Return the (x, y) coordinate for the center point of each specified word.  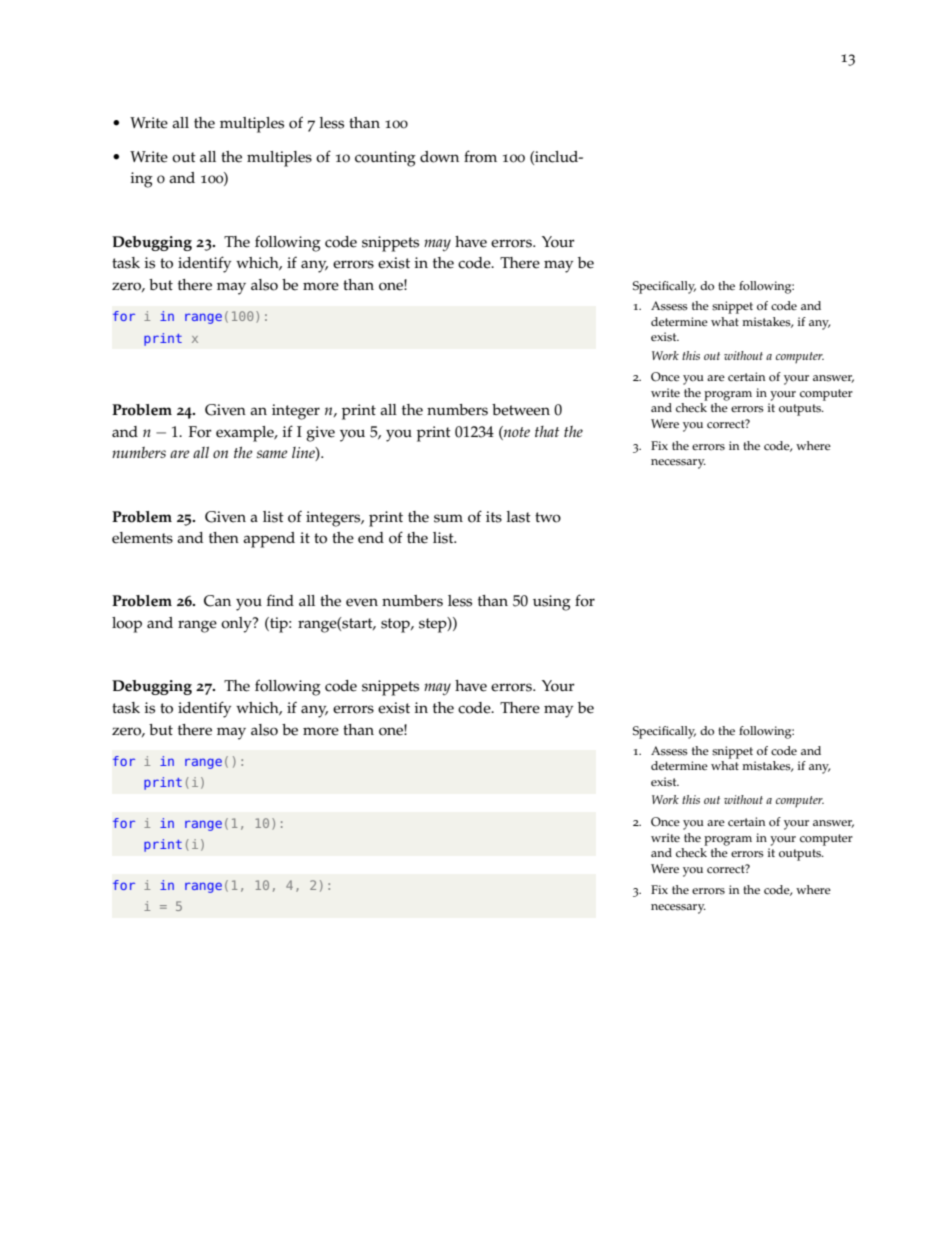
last (519, 517)
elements (142, 538)
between (521, 410)
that (547, 431)
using (552, 603)
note (516, 431)
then (224, 538)
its (494, 517)
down (439, 157)
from (480, 156)
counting (385, 159)
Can (217, 601)
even (362, 602)
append (269, 540)
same (272, 454)
